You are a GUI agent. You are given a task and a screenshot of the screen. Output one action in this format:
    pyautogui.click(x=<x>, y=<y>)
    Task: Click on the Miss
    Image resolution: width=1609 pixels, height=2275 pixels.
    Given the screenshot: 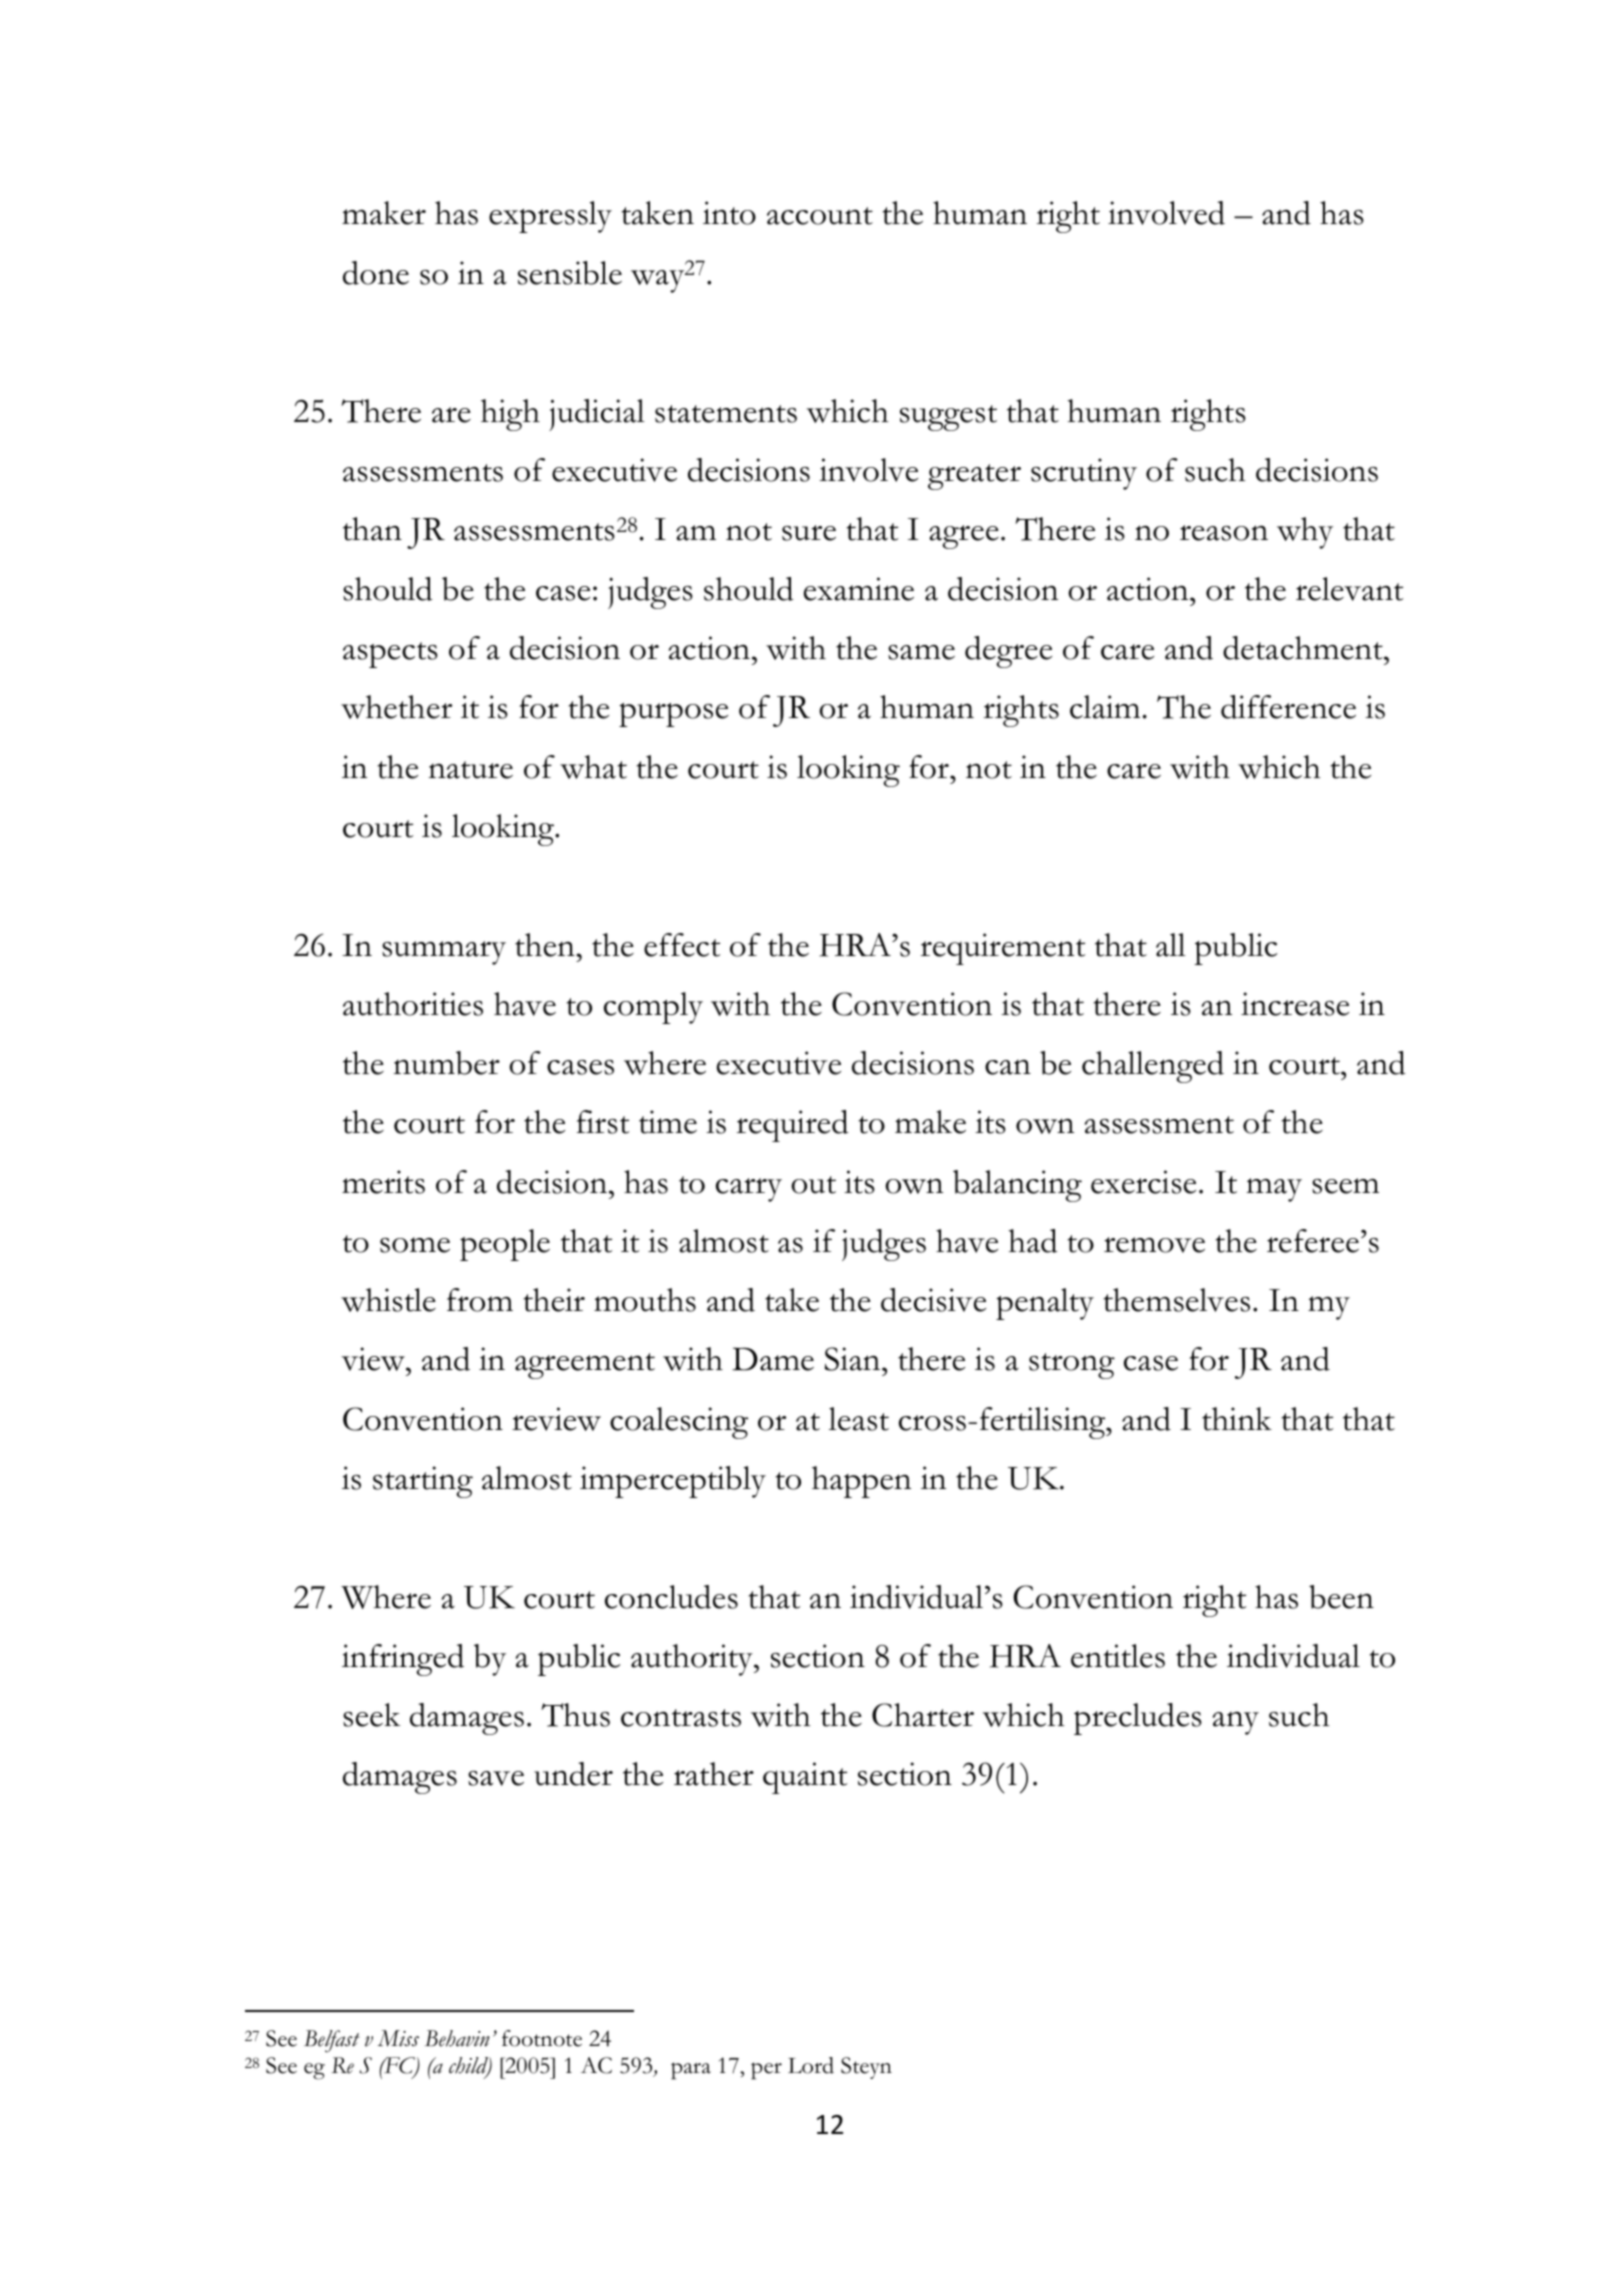 What is the action you would take?
    pyautogui.click(x=398, y=2038)
